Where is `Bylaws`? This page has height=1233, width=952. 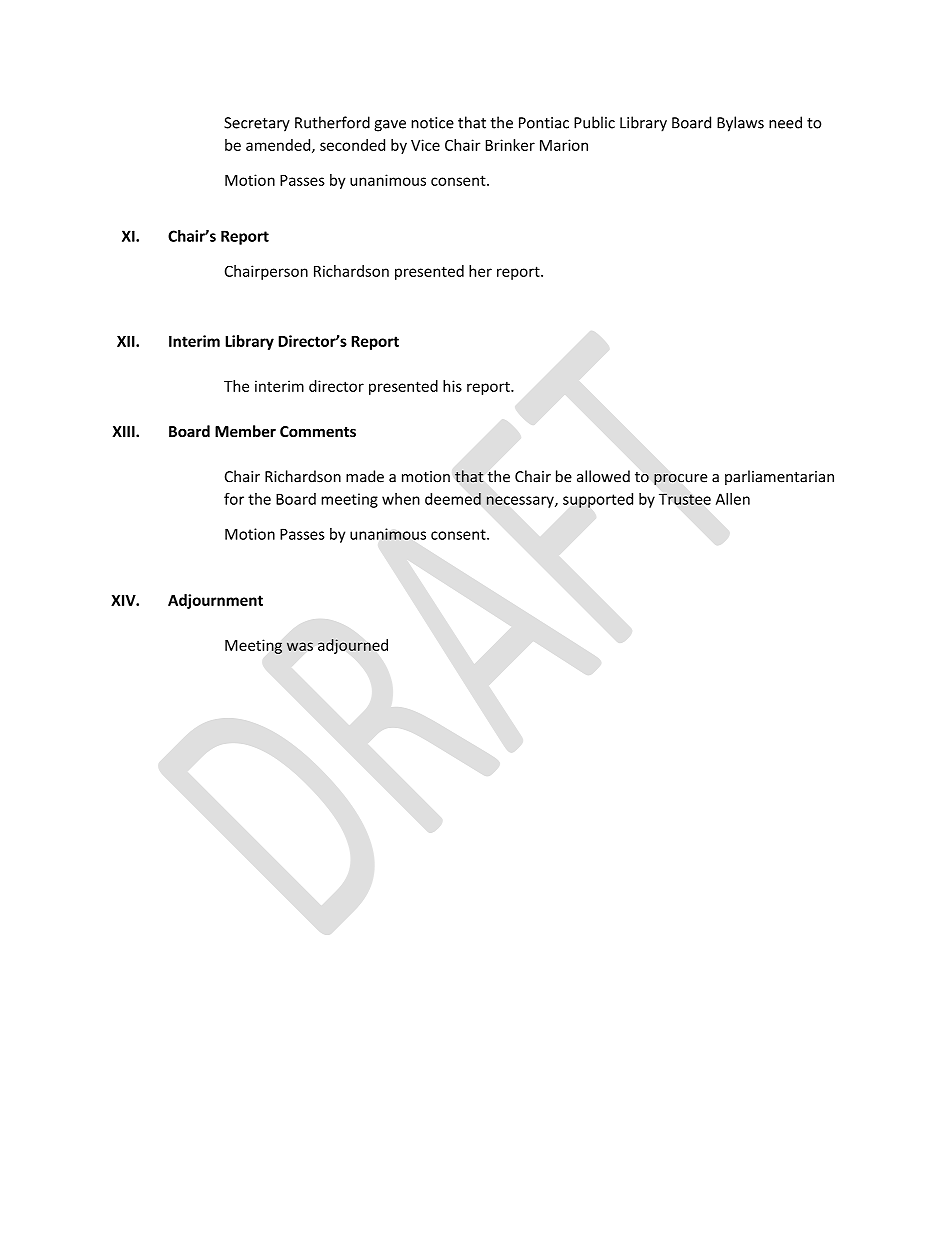
Bylaws is located at coordinates (740, 124).
